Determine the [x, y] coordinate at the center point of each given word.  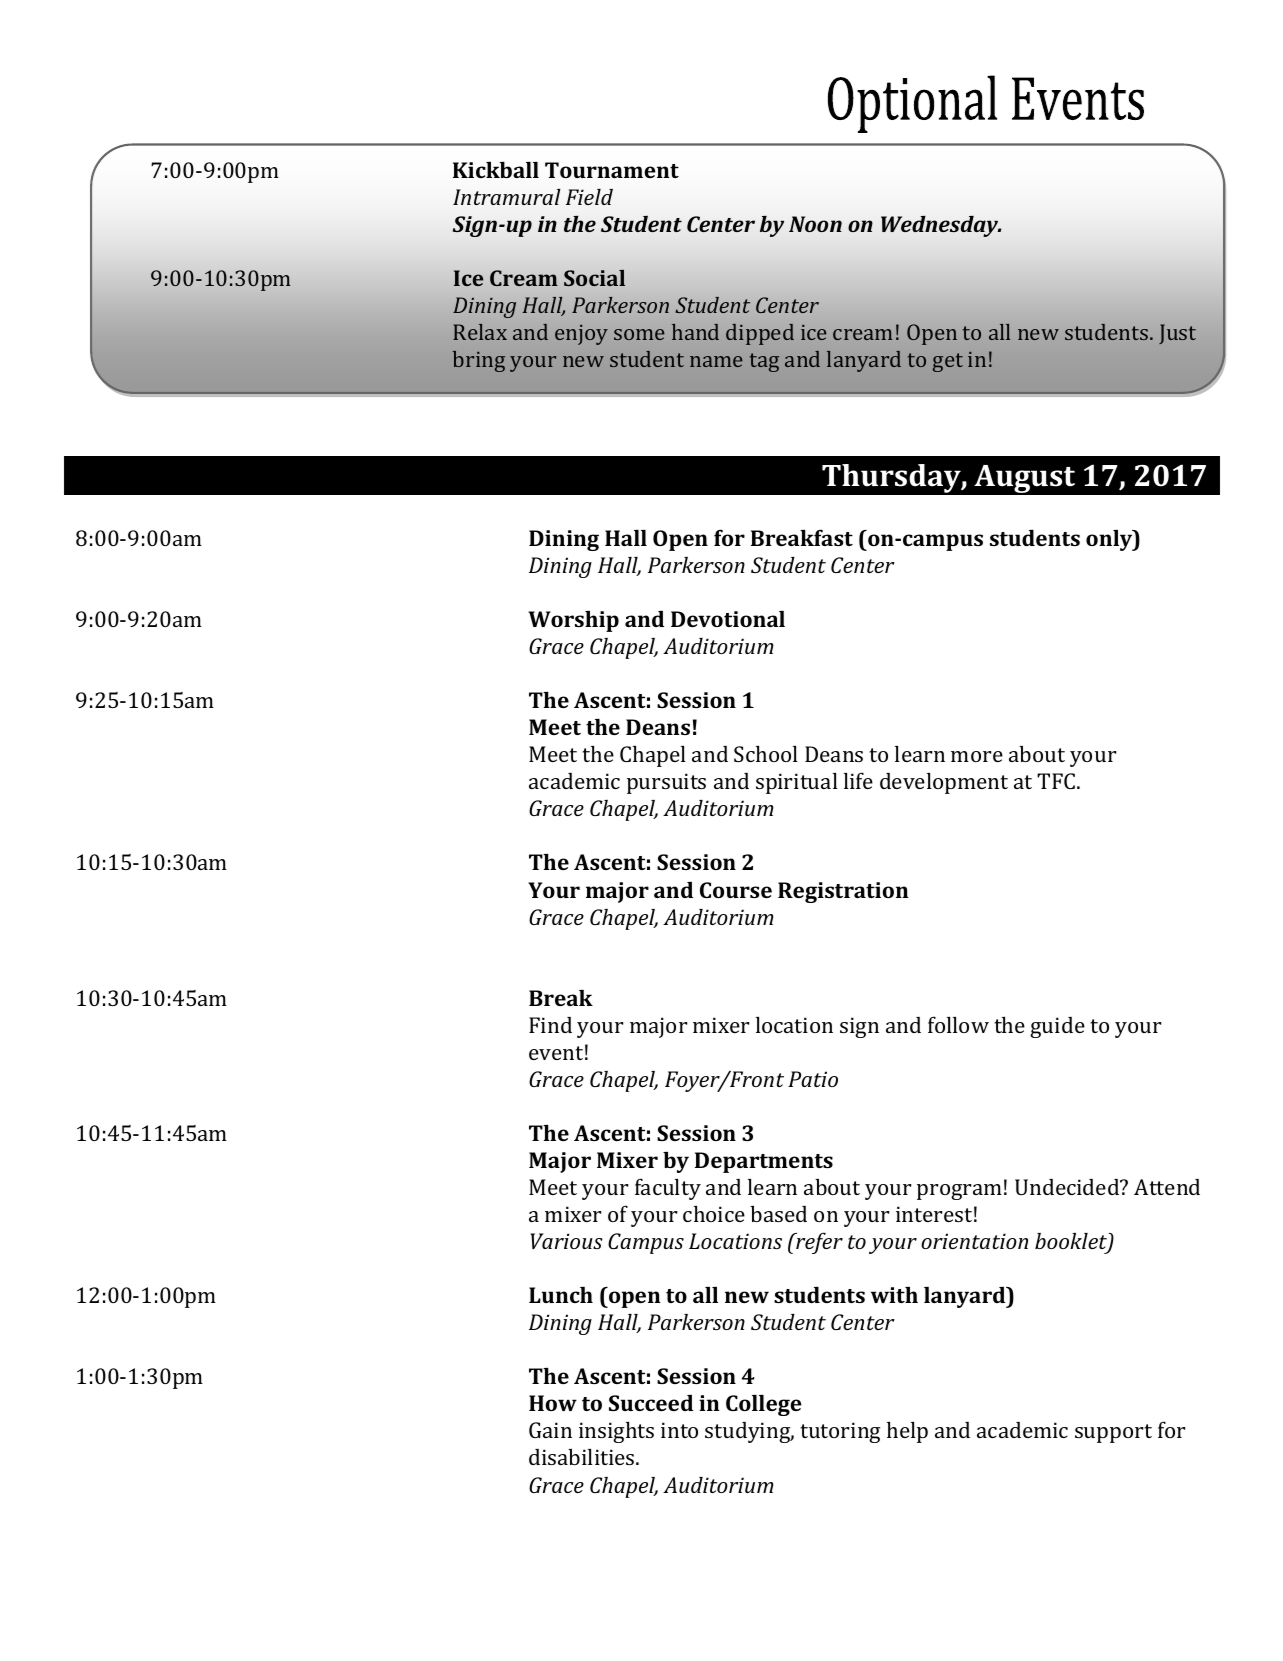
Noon [815, 224]
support [1113, 1433]
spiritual [797, 783]
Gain [550, 1430]
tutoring [840, 1432]
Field [589, 197]
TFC [1057, 781]
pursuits [666, 783]
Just [1177, 334]
